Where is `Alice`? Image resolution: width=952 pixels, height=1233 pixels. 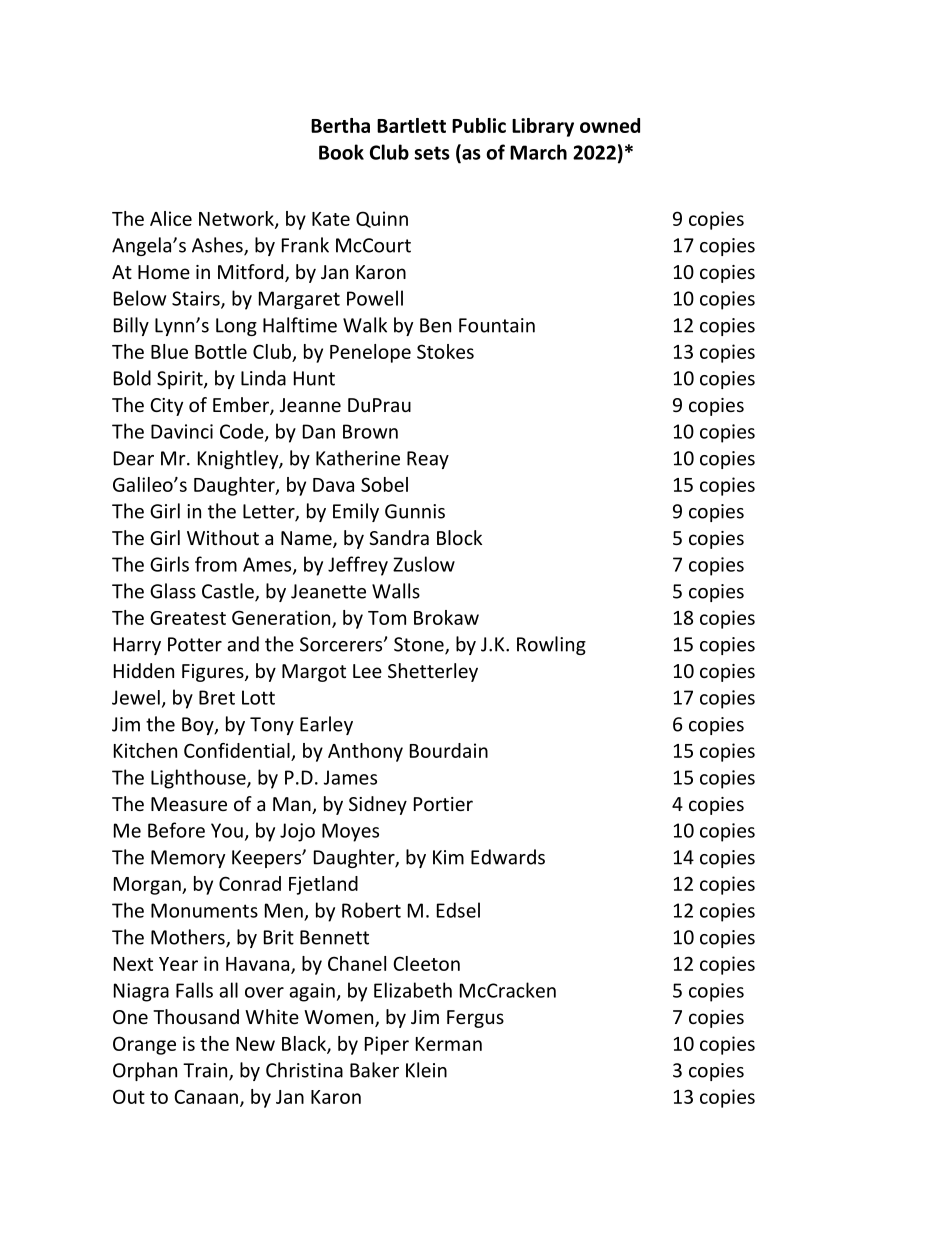 Alice is located at coordinates (171, 218).
